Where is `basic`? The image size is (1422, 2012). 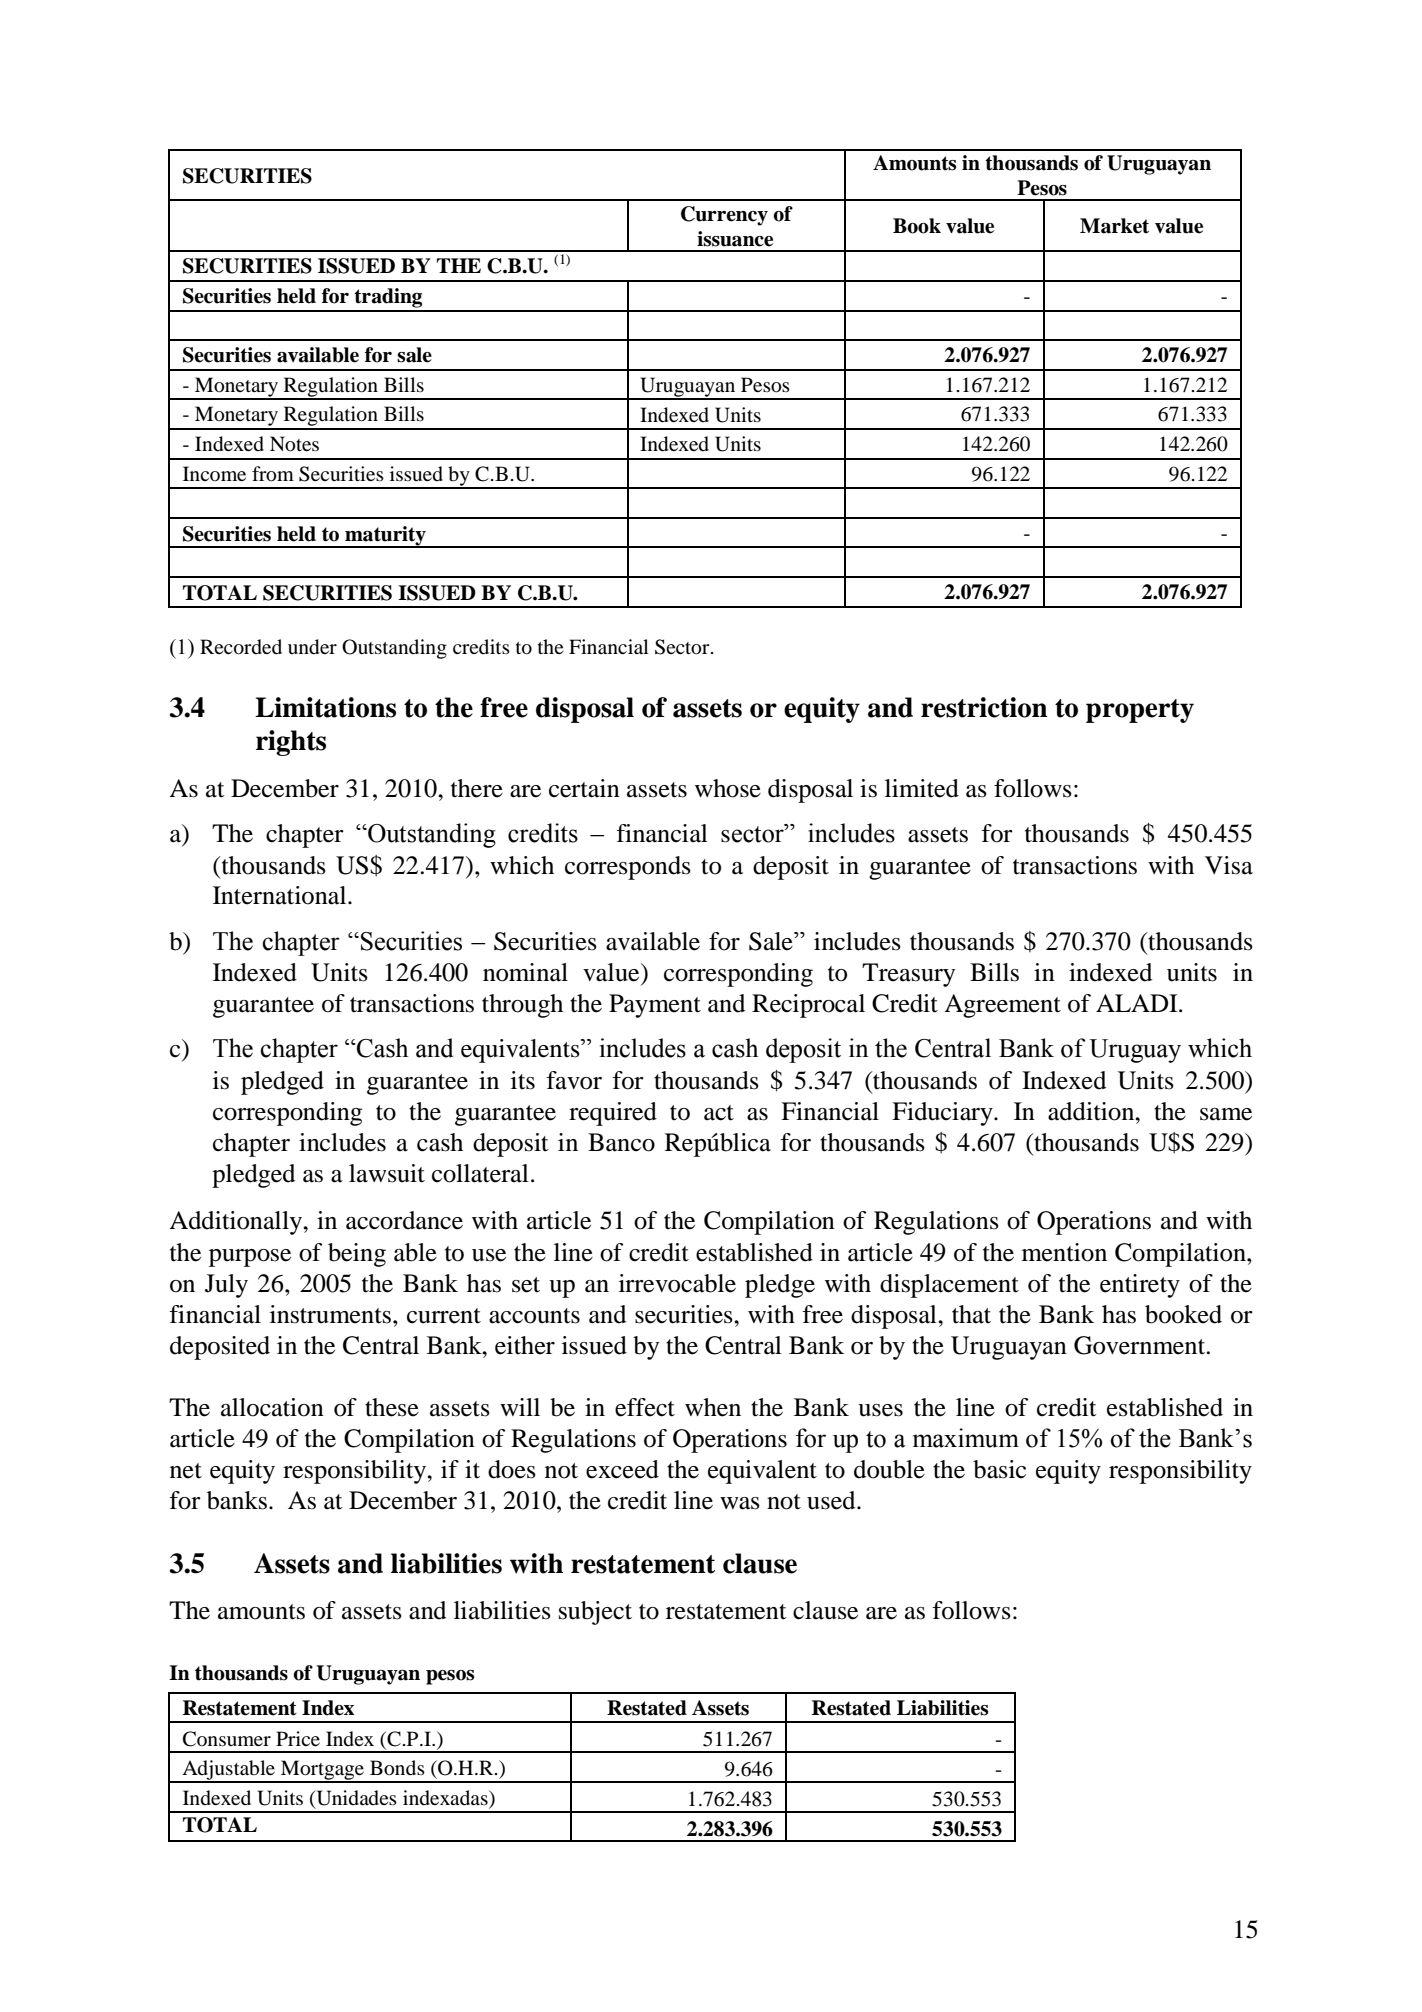 basic is located at coordinates (999, 1469).
